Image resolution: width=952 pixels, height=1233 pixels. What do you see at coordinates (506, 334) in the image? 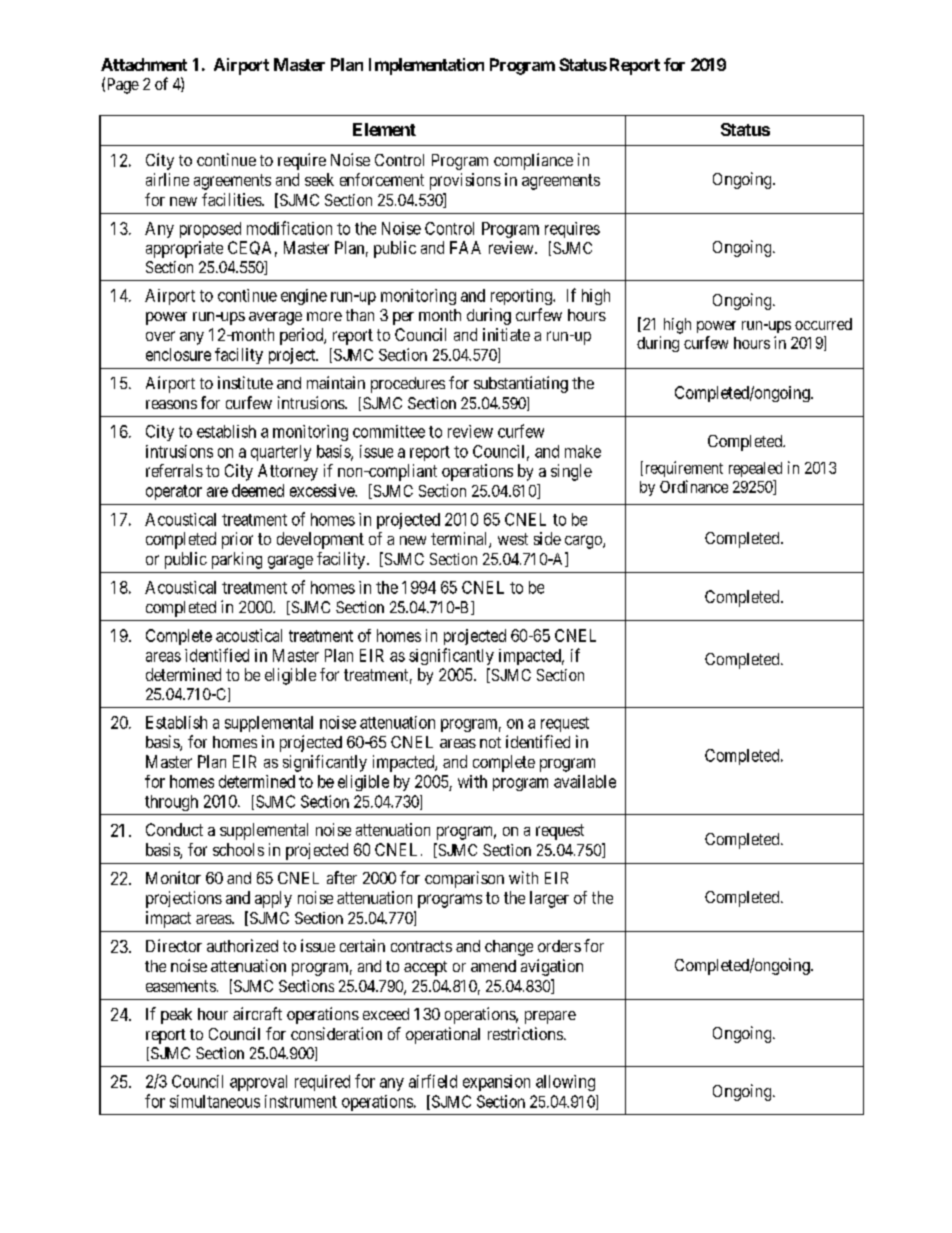
I see `initiate` at bounding box center [506, 334].
